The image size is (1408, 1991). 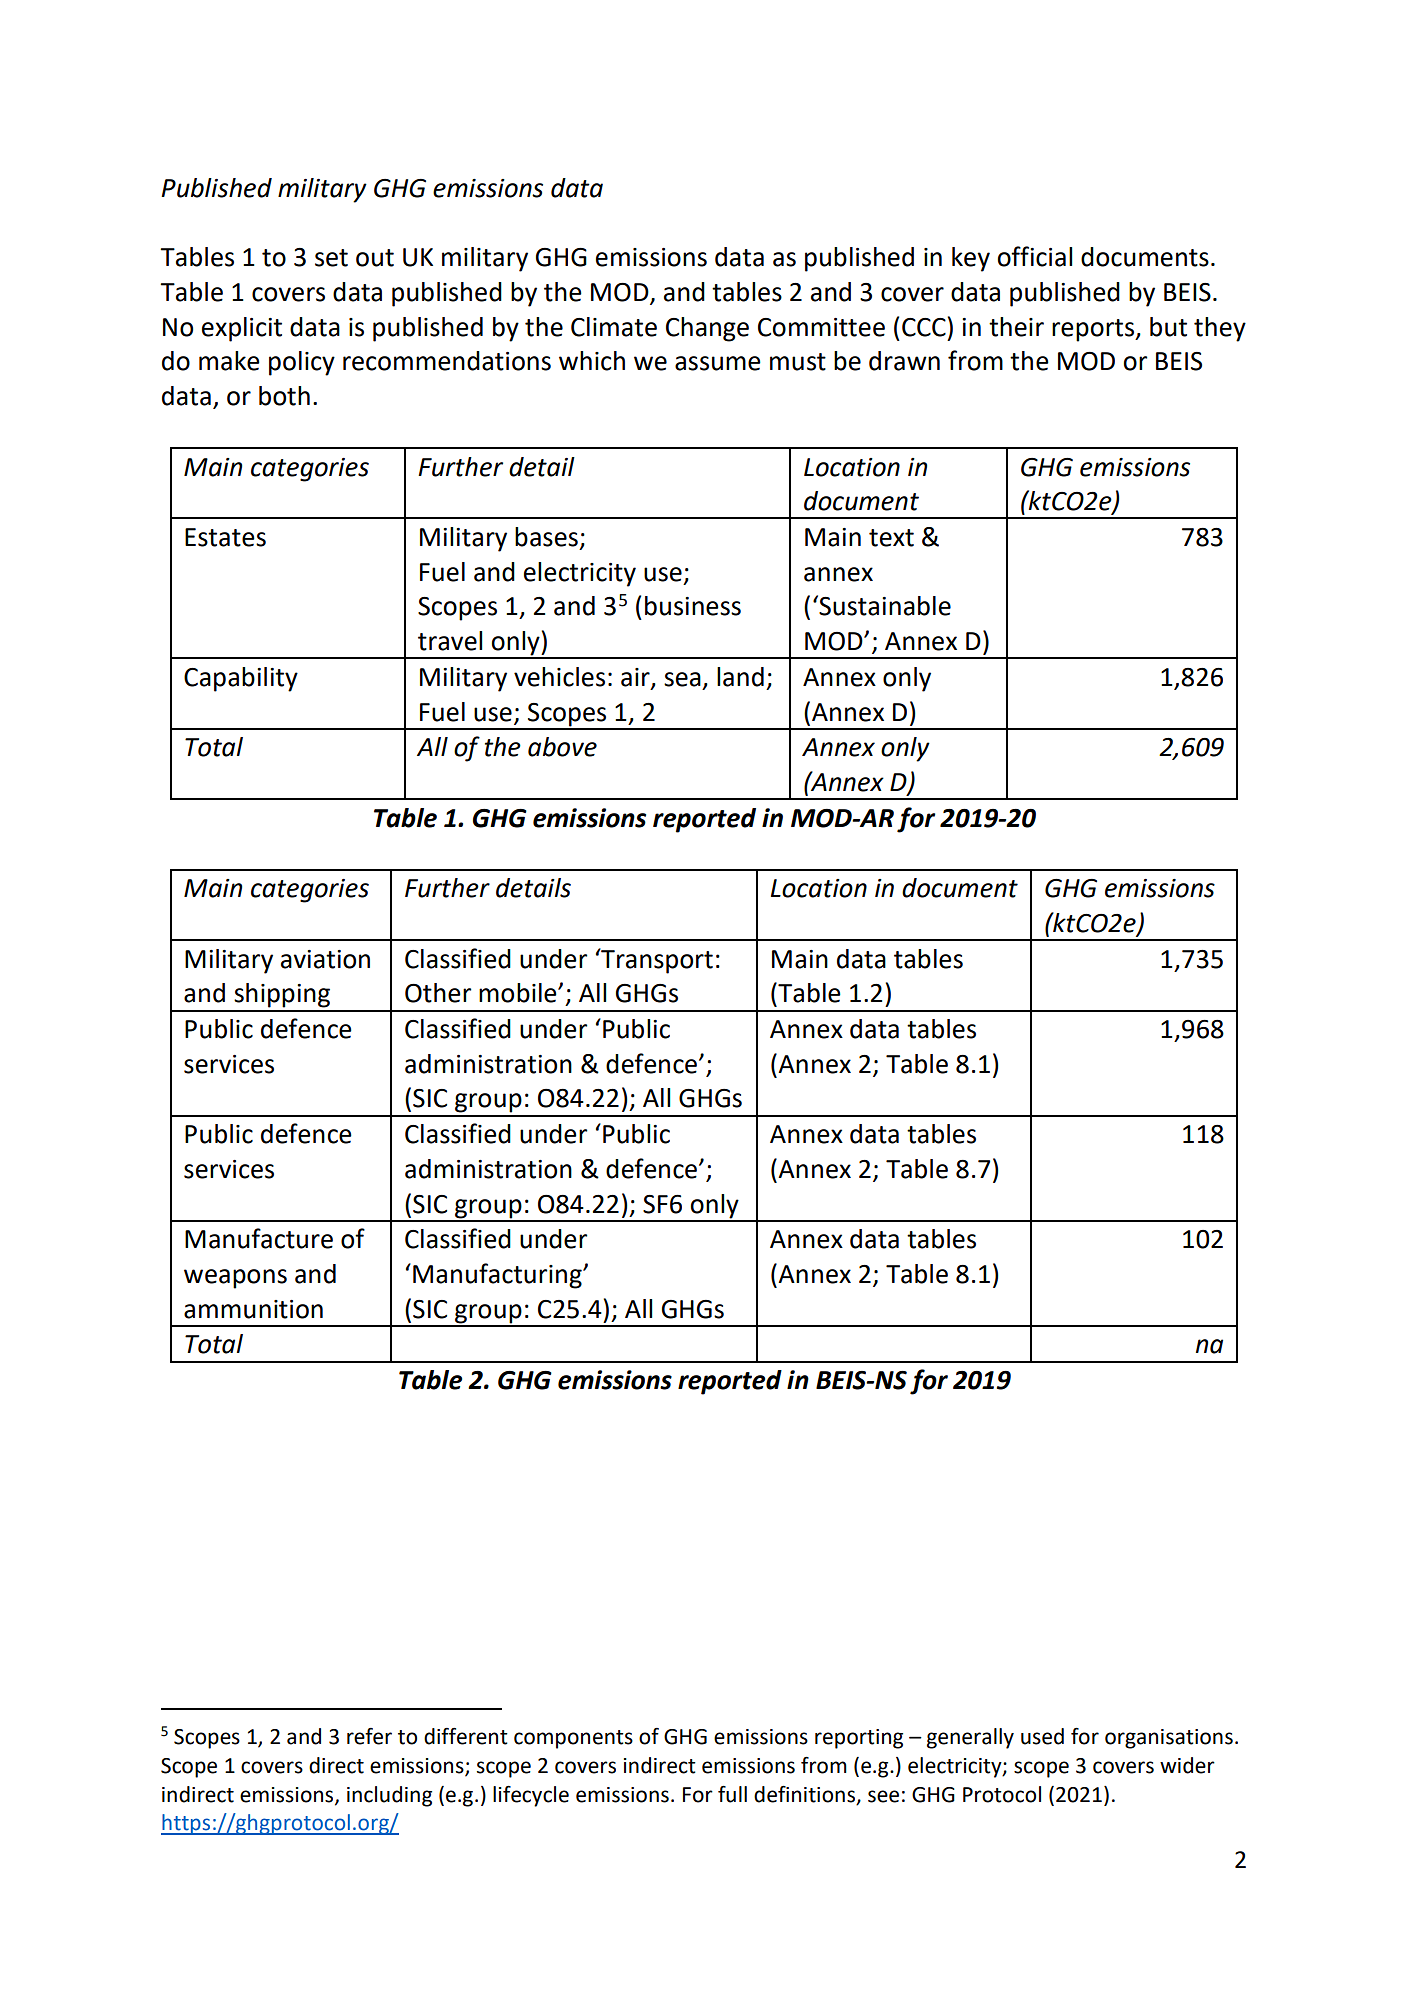 What do you see at coordinates (740, 677) in the screenshot?
I see `land` at bounding box center [740, 677].
